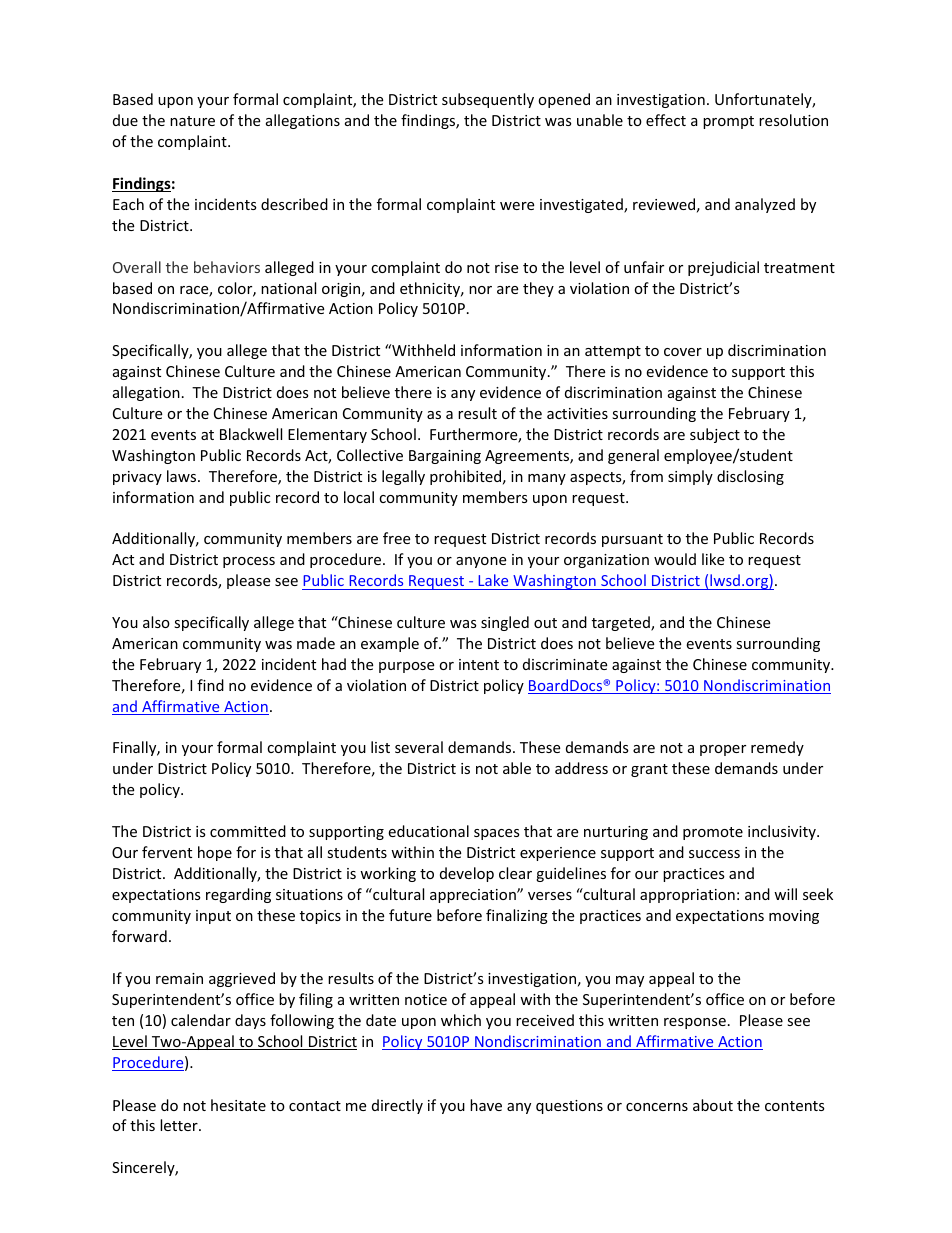  I want to click on prompt, so click(728, 122).
